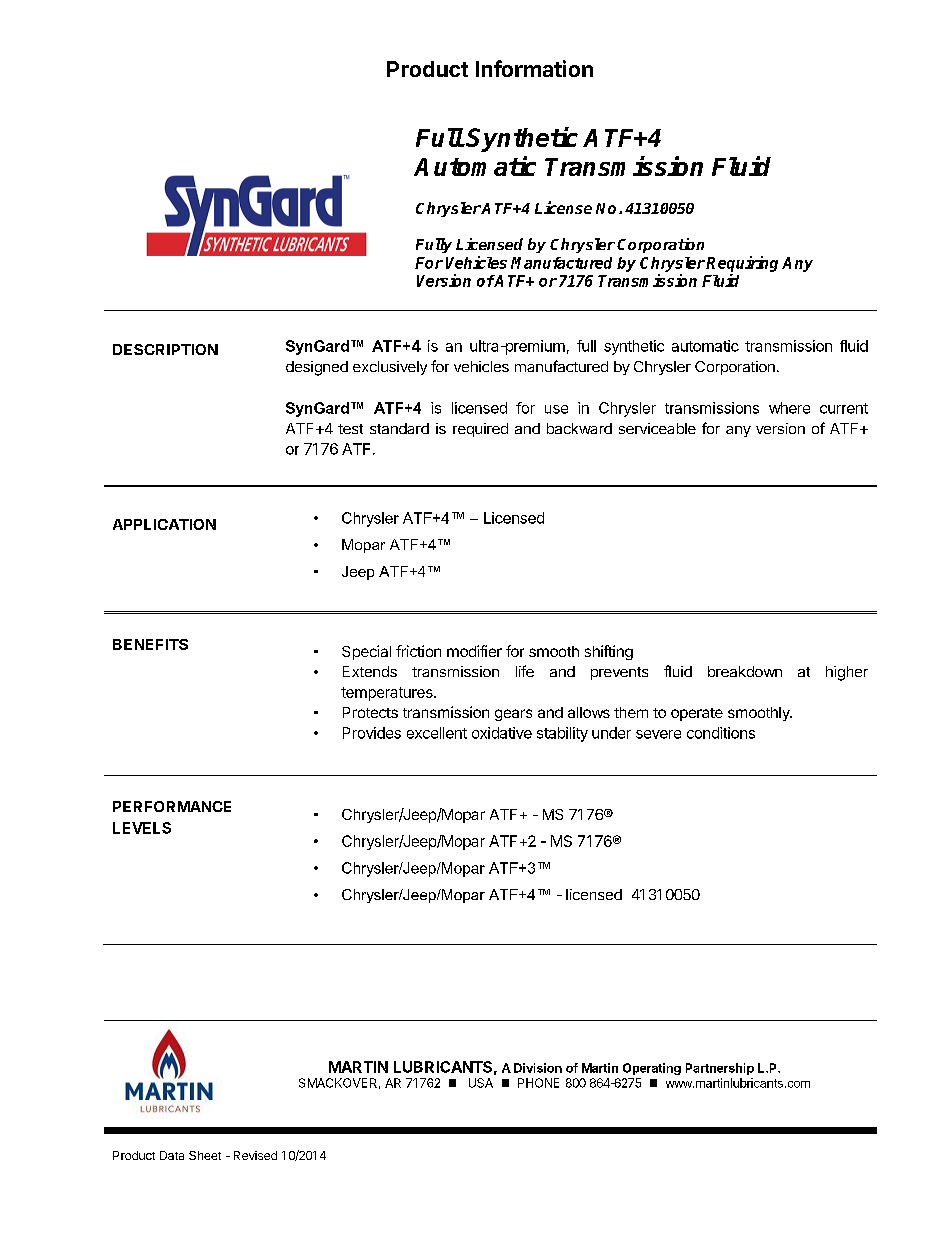 The image size is (952, 1233). Describe the element at coordinates (556, 409) in the screenshot. I see `use` at that location.
